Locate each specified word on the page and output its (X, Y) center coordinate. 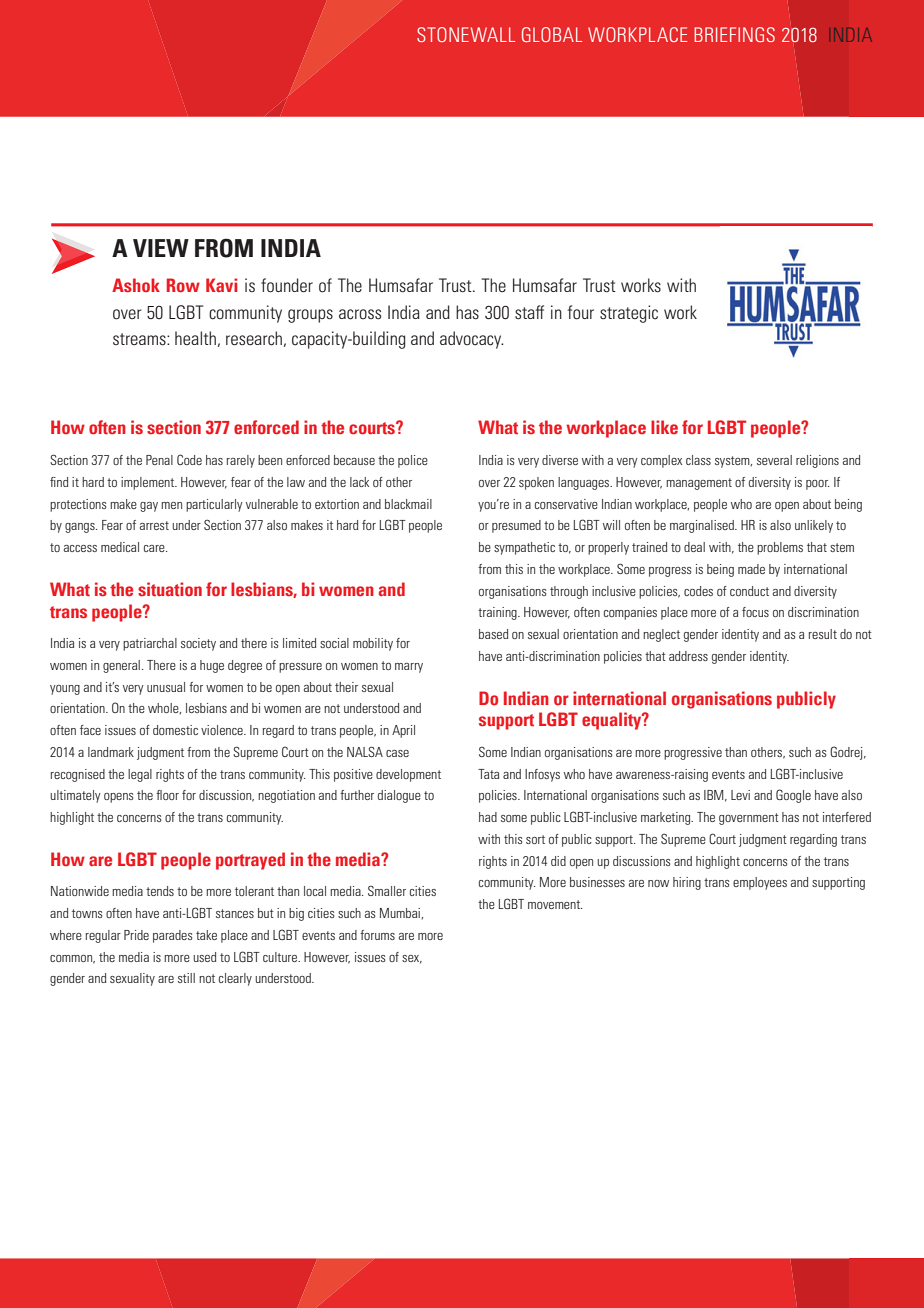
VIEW (161, 248)
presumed (516, 526)
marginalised (703, 526)
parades (172, 936)
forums (377, 935)
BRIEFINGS (734, 34)
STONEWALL (466, 34)
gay (149, 507)
